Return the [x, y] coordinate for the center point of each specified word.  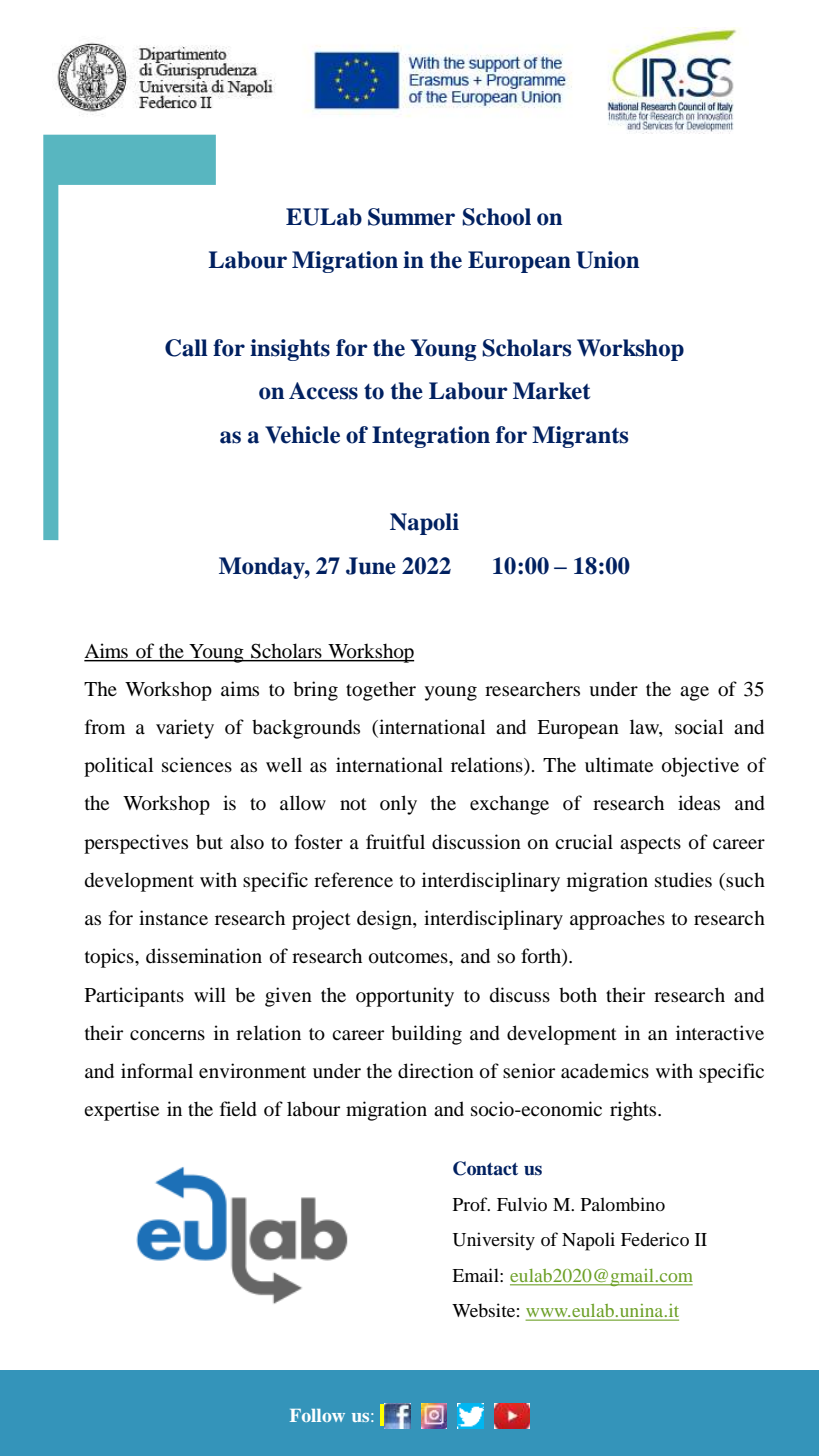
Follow [317, 1415]
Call [186, 348]
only [398, 805]
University [494, 1241]
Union [607, 260]
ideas [699, 803]
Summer [411, 217]
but [209, 842]
